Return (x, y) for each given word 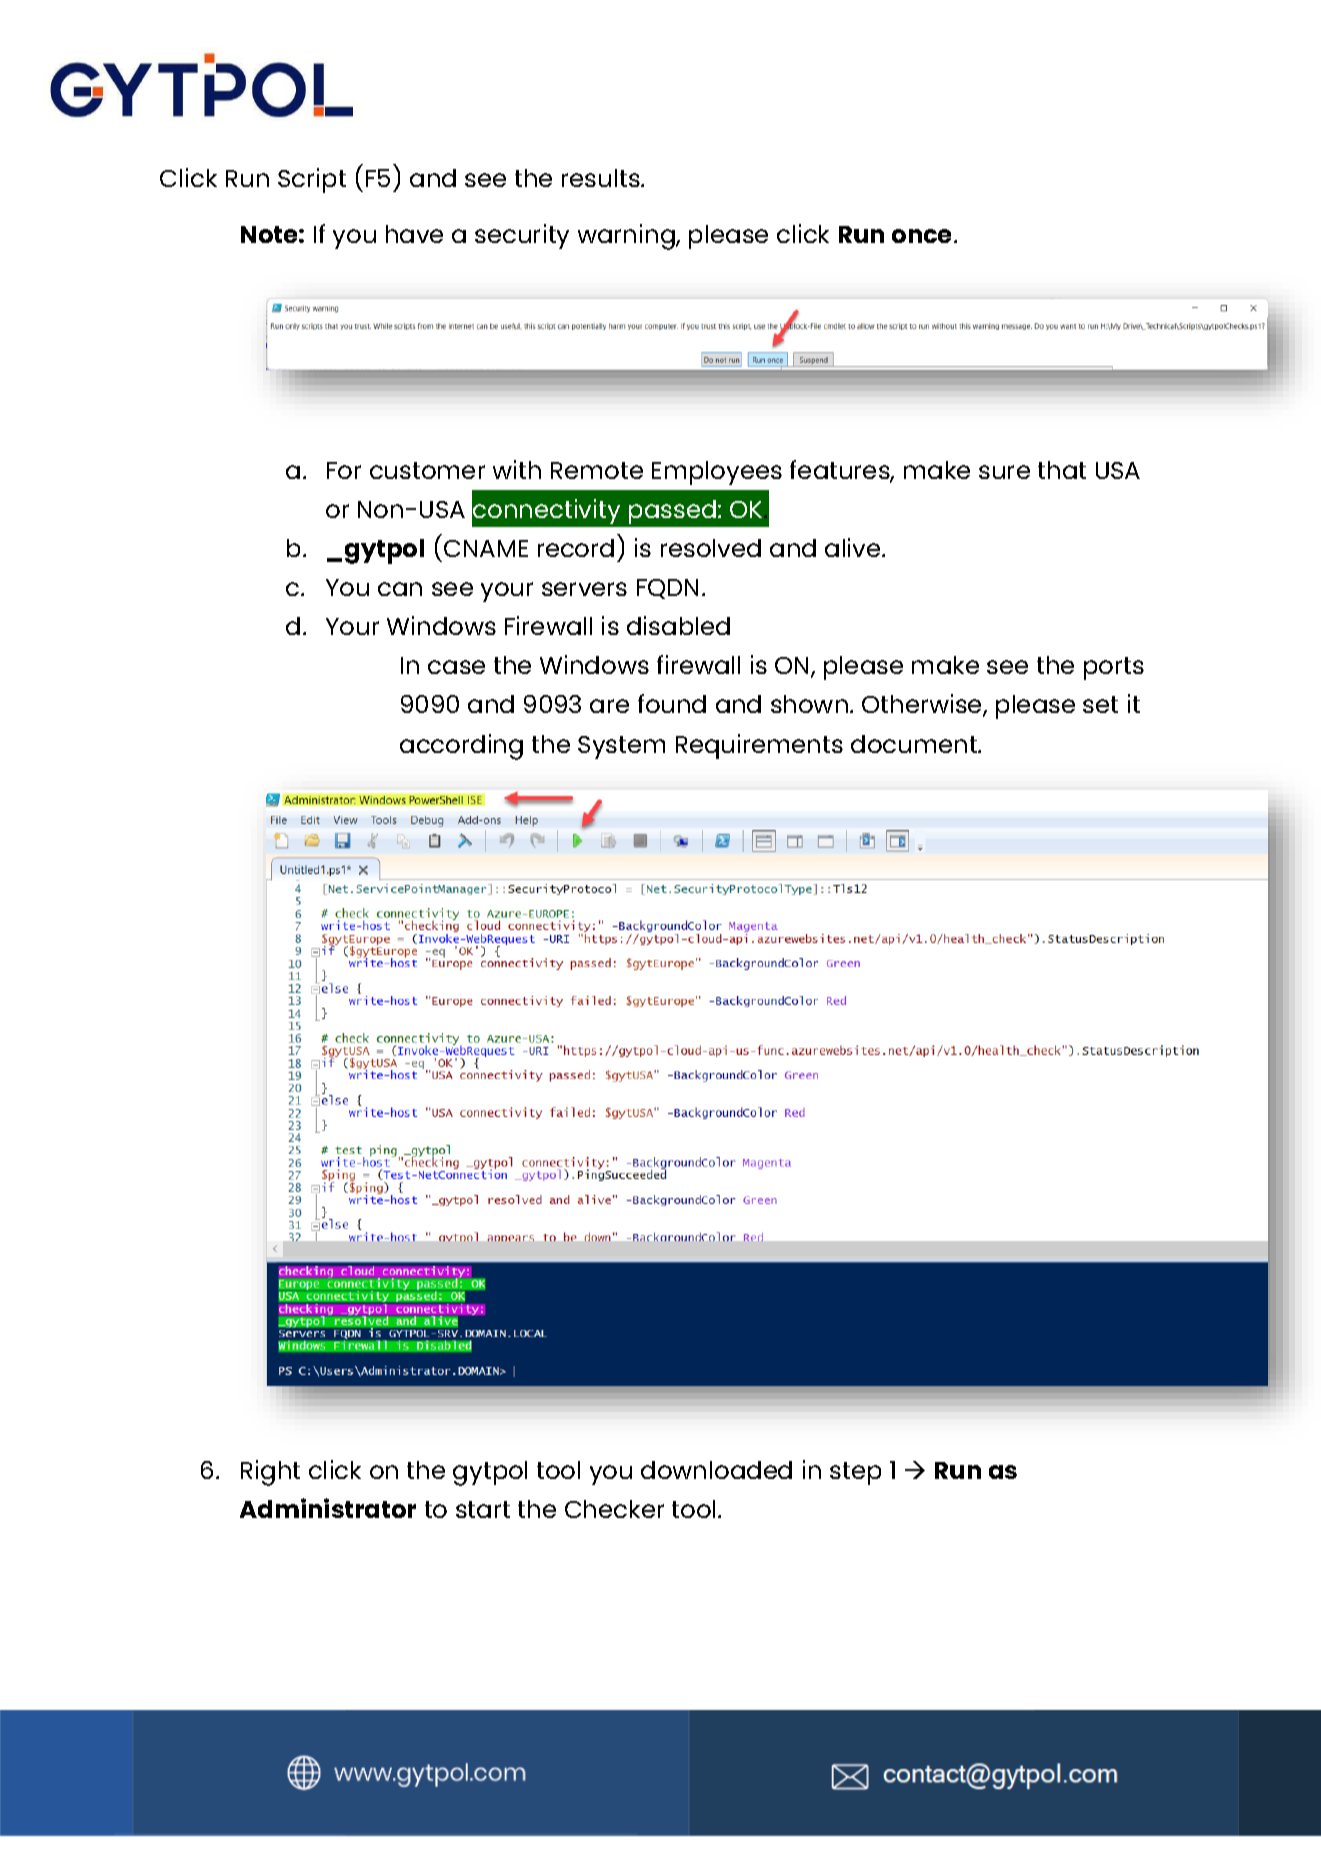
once (923, 236)
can (400, 589)
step (855, 1473)
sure (1004, 472)
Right (270, 1473)
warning (627, 237)
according (461, 747)
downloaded (716, 1470)
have (414, 234)
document (915, 744)
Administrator (328, 1508)
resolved (711, 548)
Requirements (759, 746)
